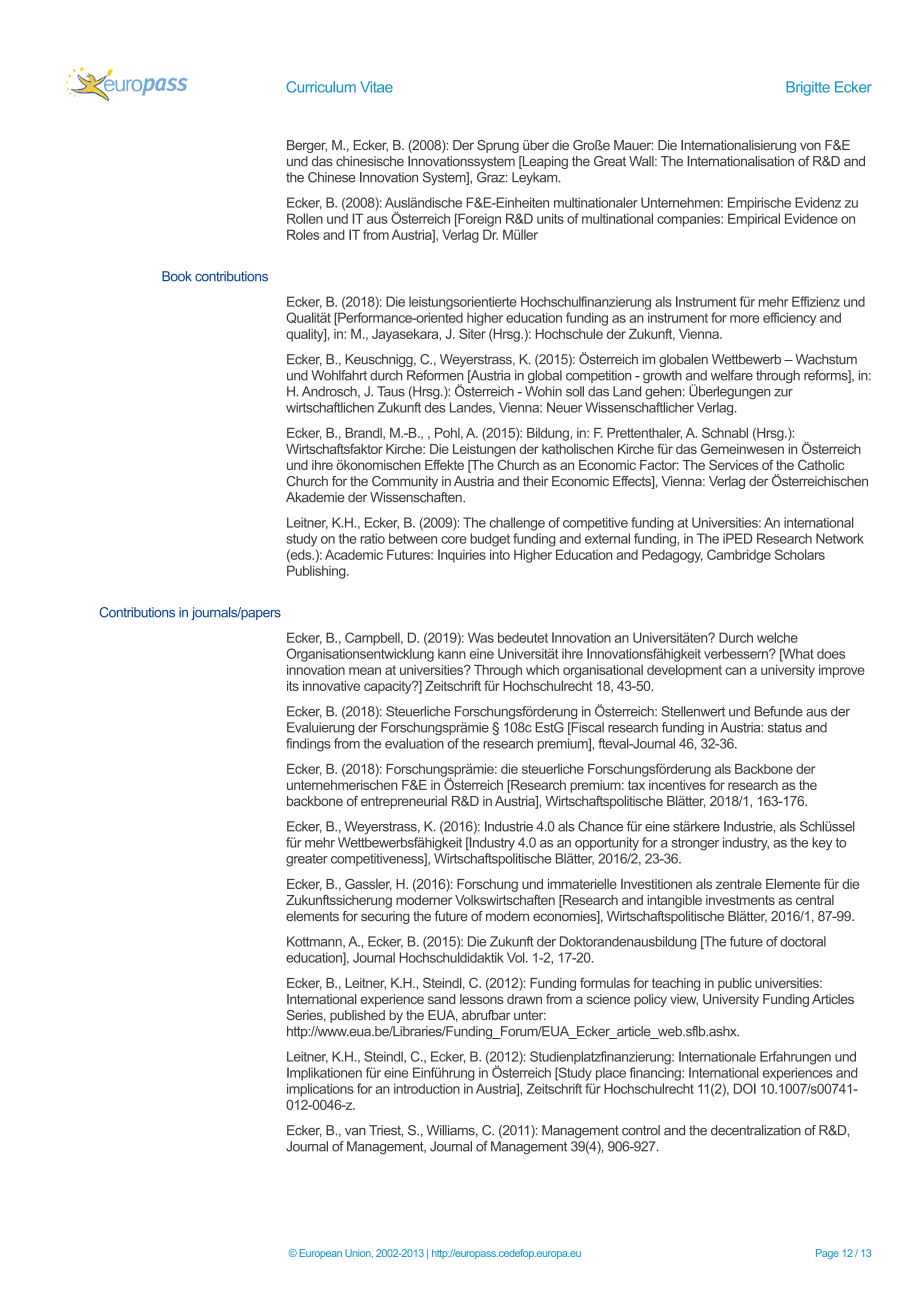 This image has height=1308, width=924. What do you see at coordinates (735, 984) in the image?
I see `public` at bounding box center [735, 984].
